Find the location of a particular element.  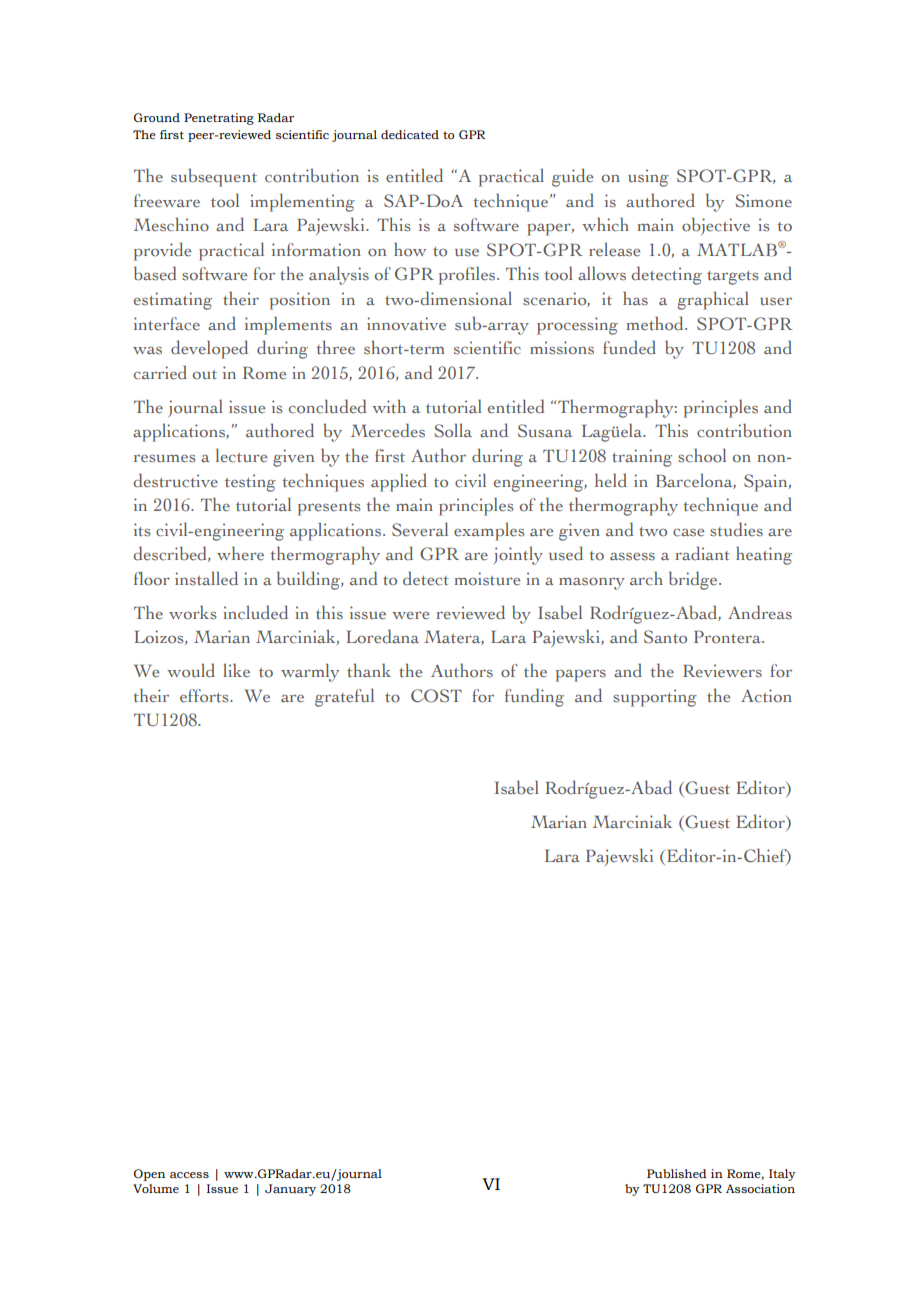

using is located at coordinates (648, 178).
